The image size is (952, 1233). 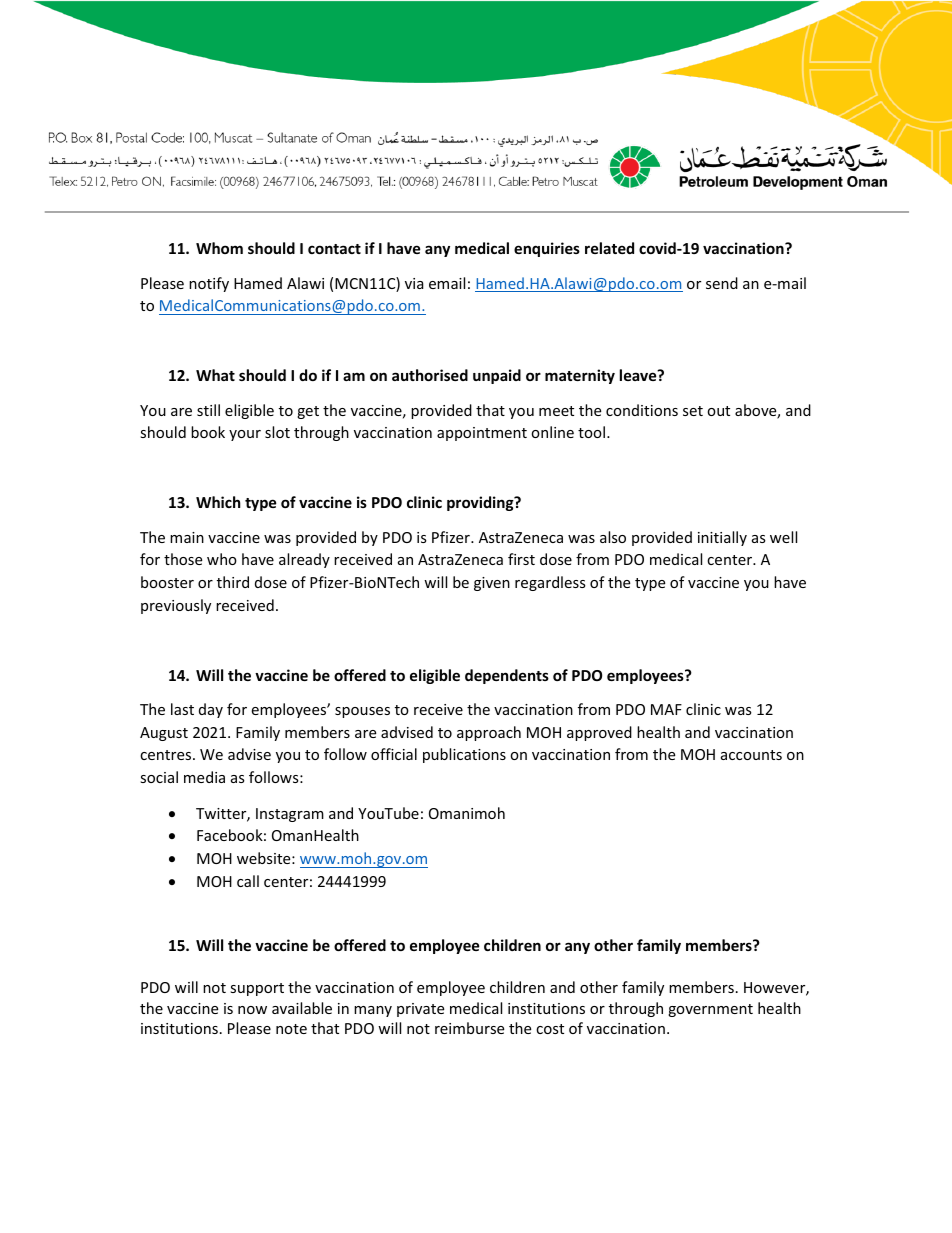 I want to click on send, so click(x=722, y=283).
